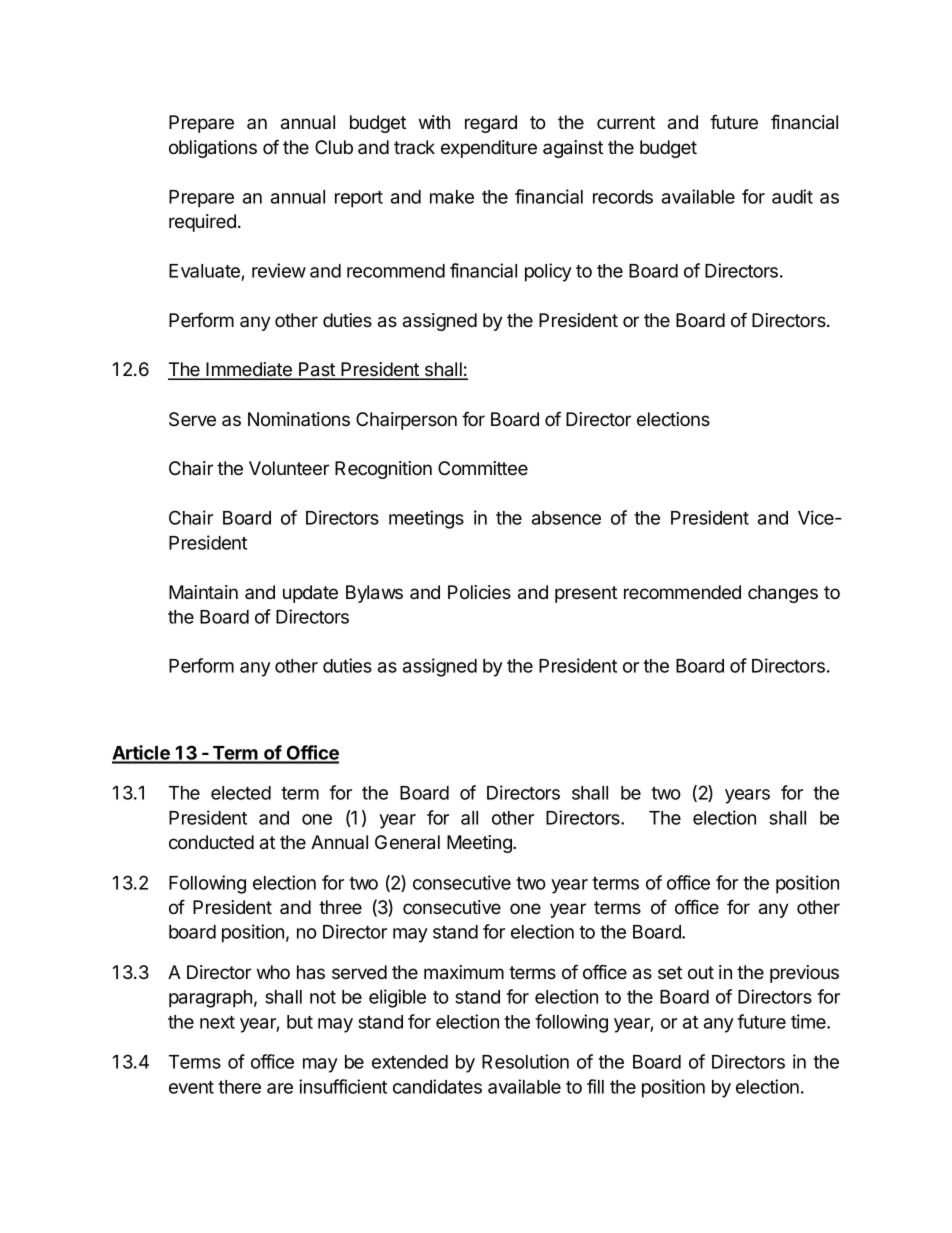 Image resolution: width=952 pixels, height=1233 pixels. Describe the element at coordinates (489, 149) in the page. I see `expenditure` at that location.
